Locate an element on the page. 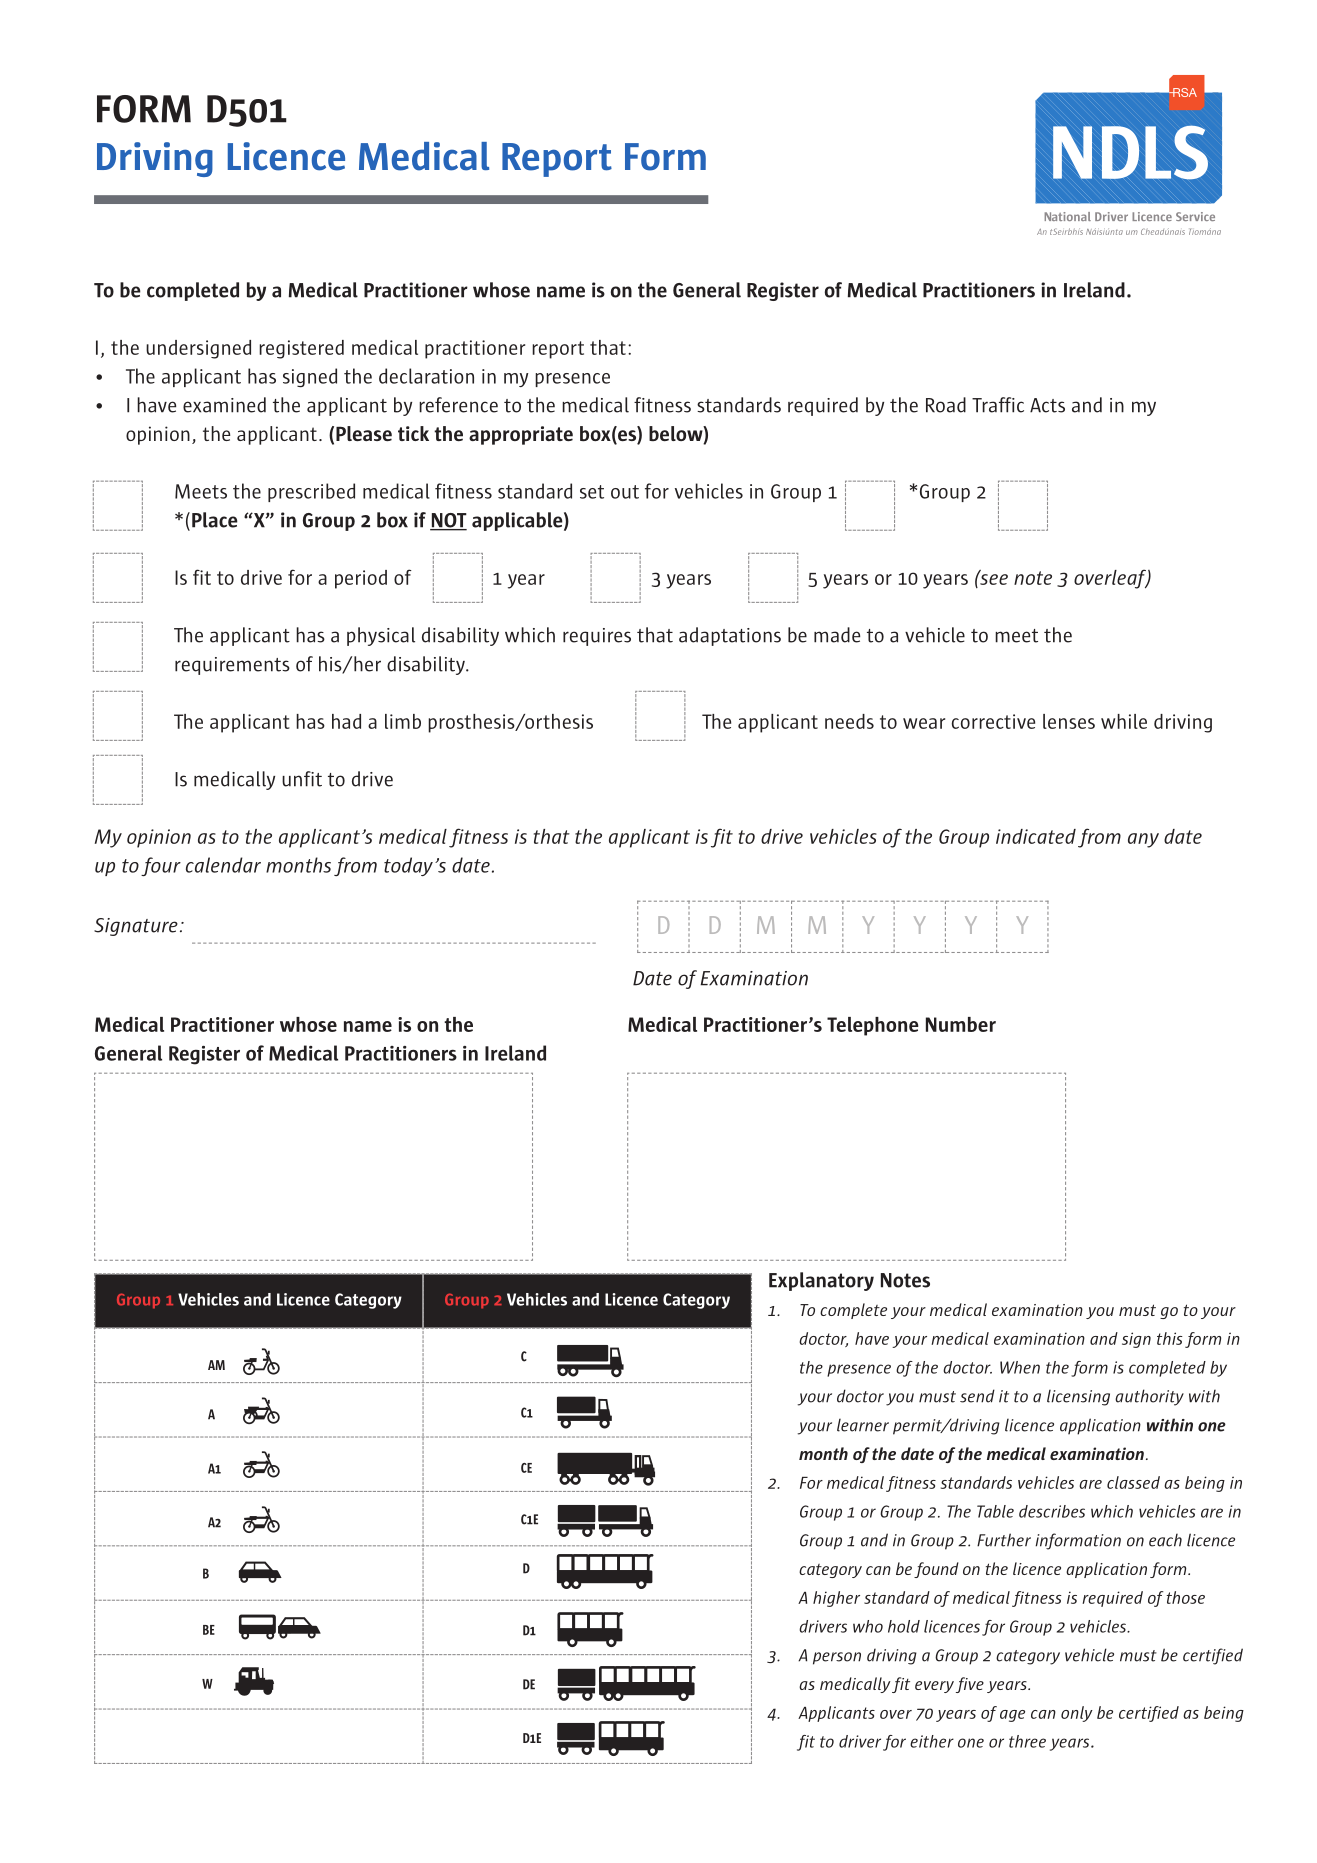 This page has height=1863, width=1317. this is located at coordinates (1170, 1338).
